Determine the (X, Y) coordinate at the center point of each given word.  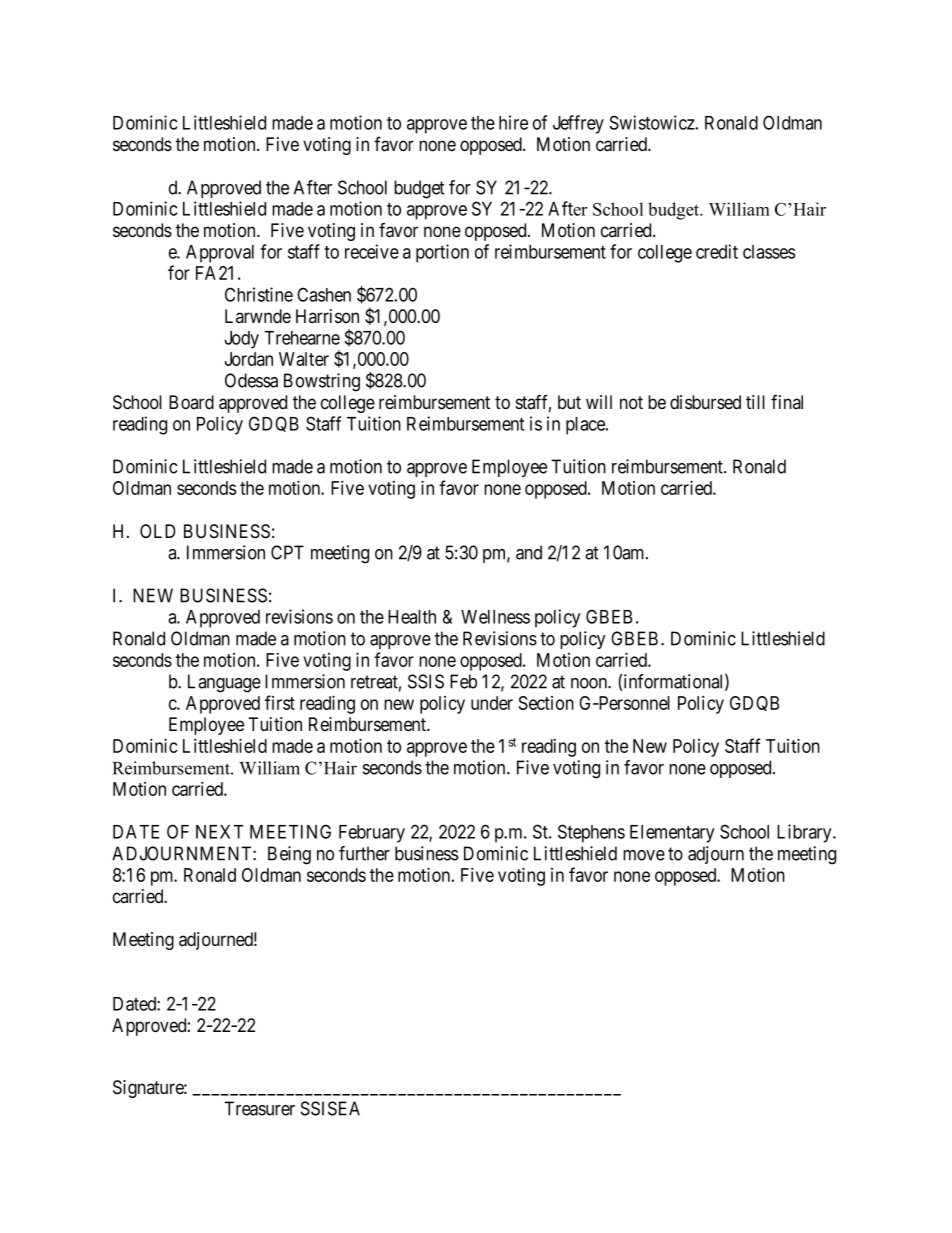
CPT (287, 552)
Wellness (495, 617)
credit (717, 251)
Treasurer (259, 1108)
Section (546, 703)
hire (513, 122)
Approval (220, 254)
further (364, 853)
